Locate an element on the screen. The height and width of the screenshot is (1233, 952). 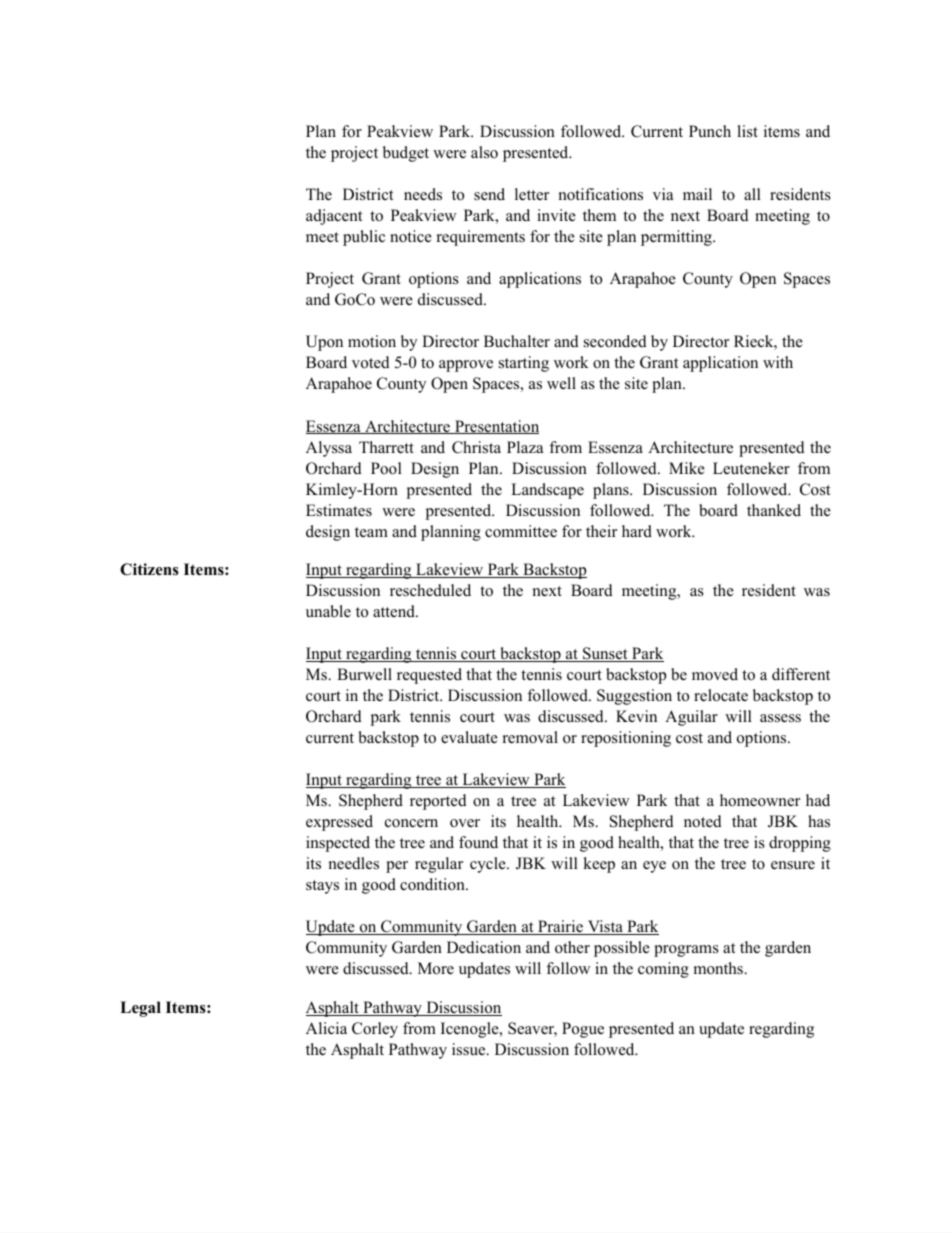
Legal is located at coordinates (140, 1009).
